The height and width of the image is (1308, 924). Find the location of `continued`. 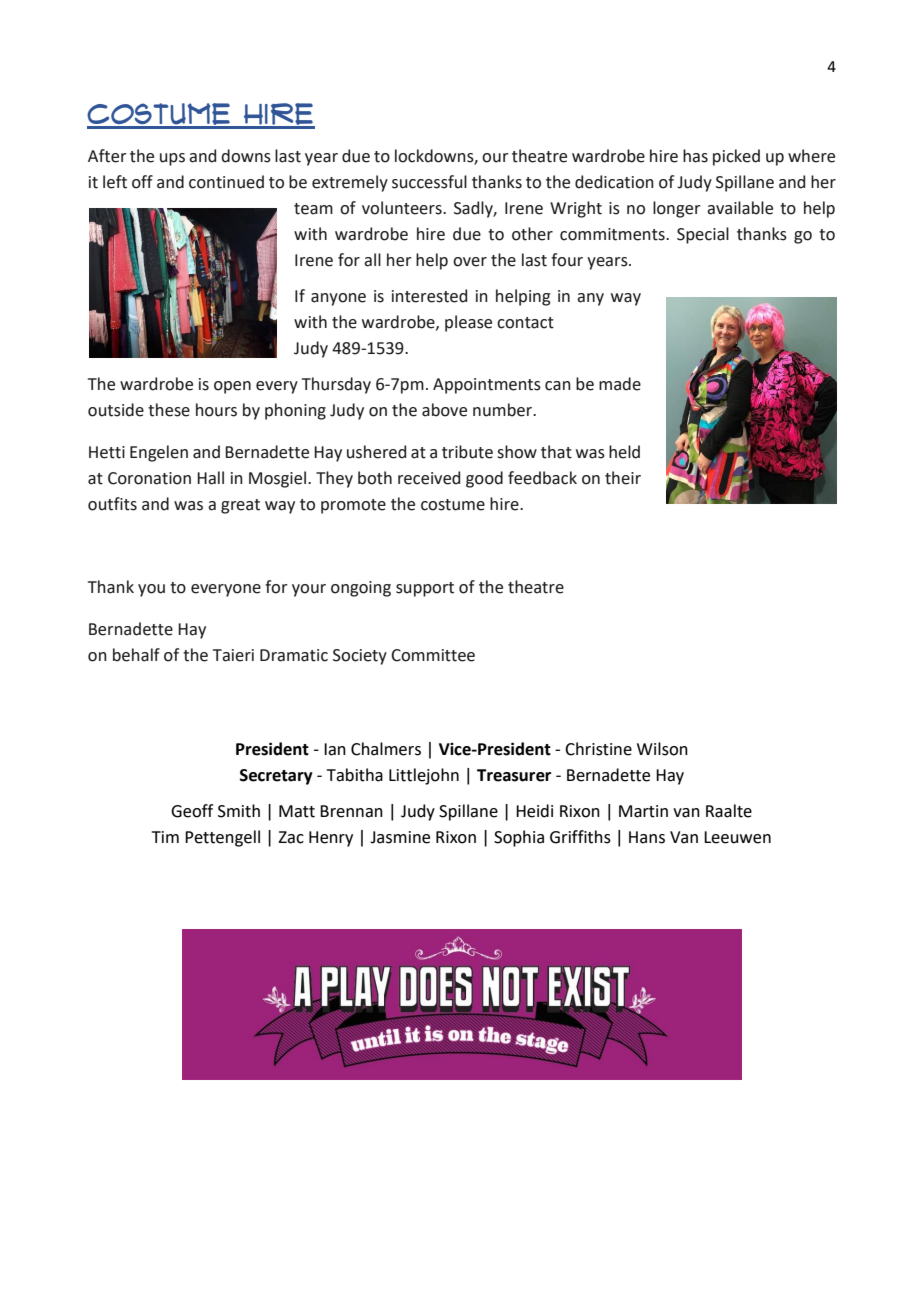

continued is located at coordinates (226, 182).
